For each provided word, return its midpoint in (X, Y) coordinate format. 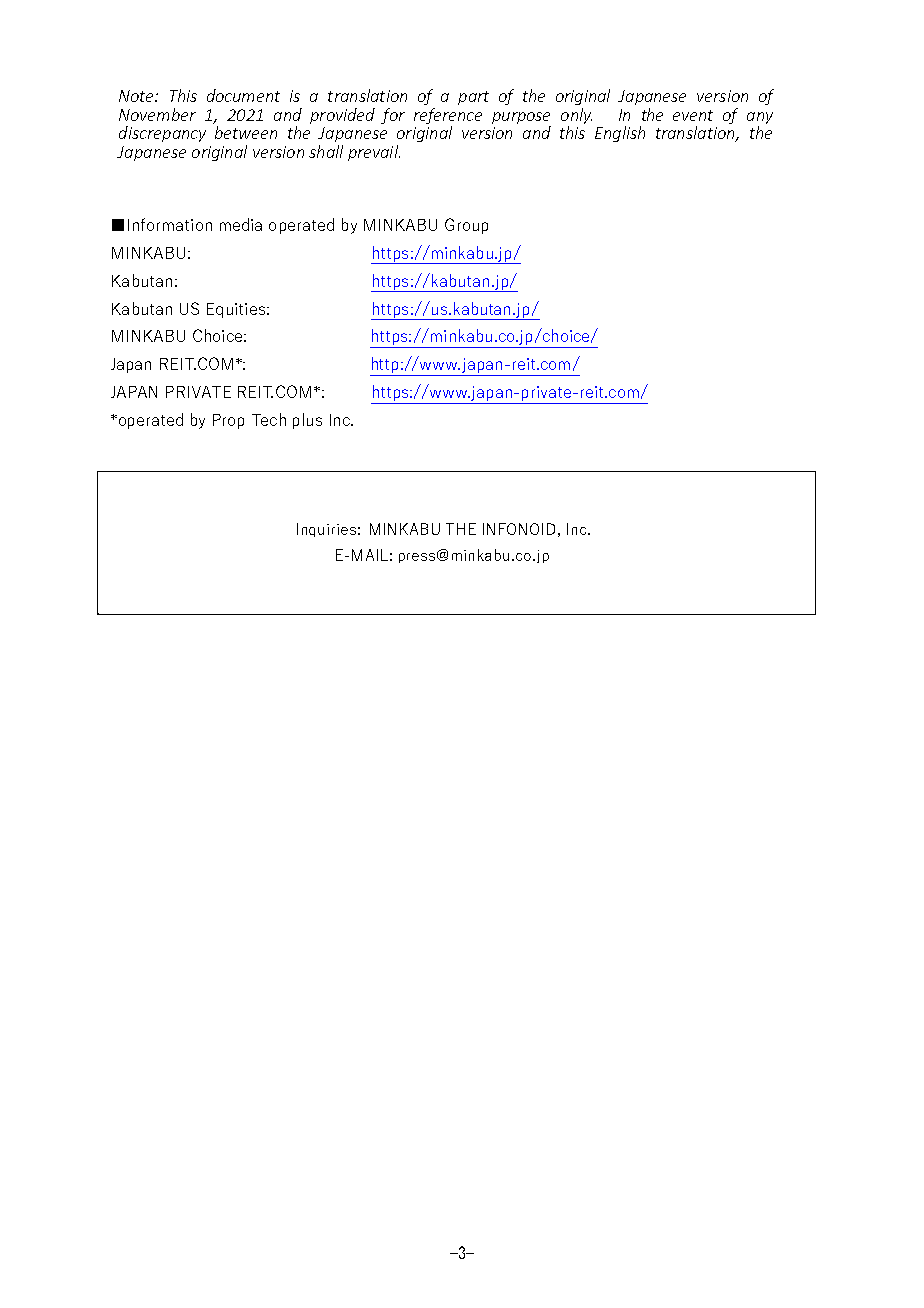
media (241, 224)
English (620, 134)
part (473, 98)
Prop (228, 421)
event (693, 115)
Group (466, 226)
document (243, 95)
